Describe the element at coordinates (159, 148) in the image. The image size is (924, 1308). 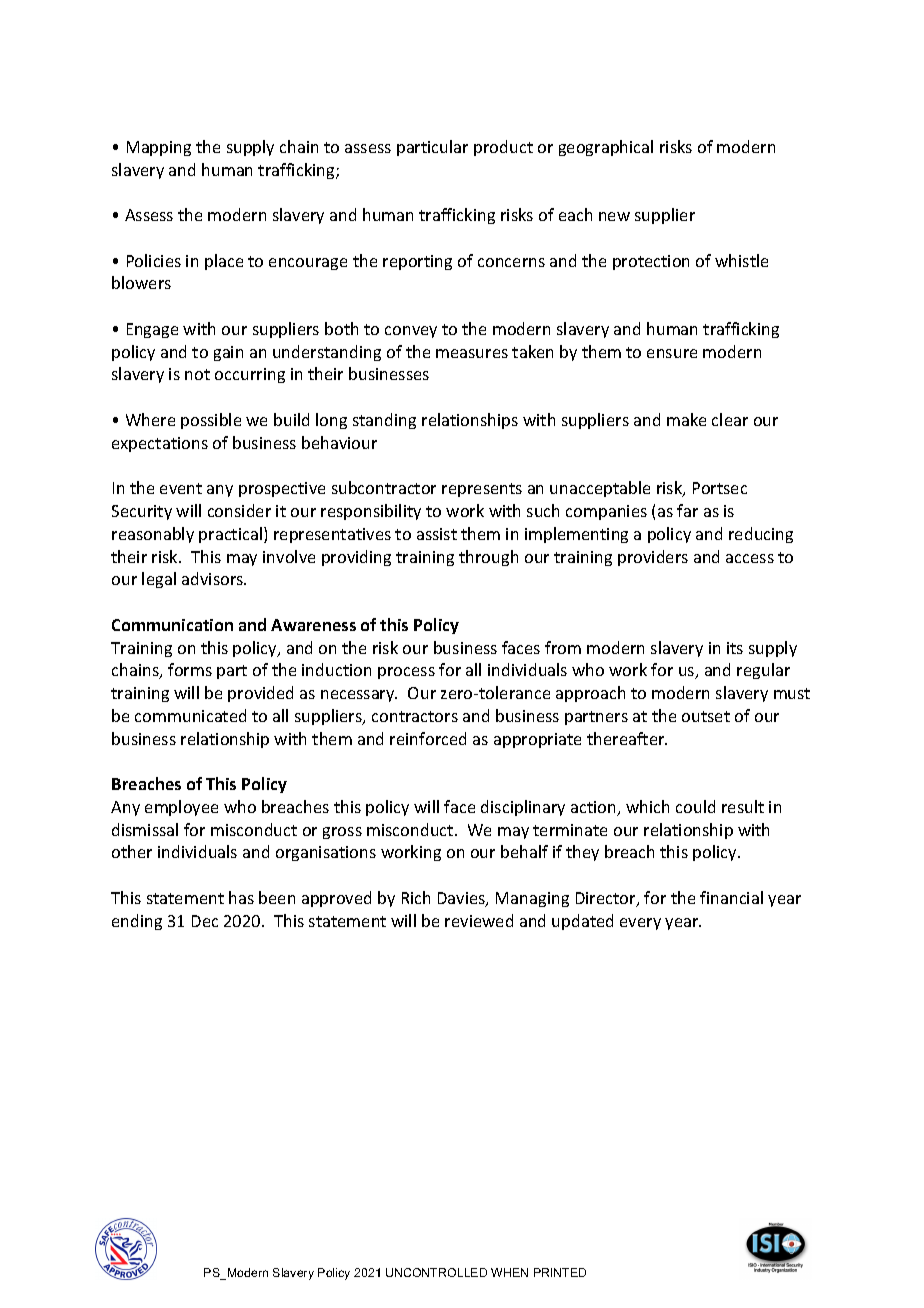
I see `Mapping` at that location.
